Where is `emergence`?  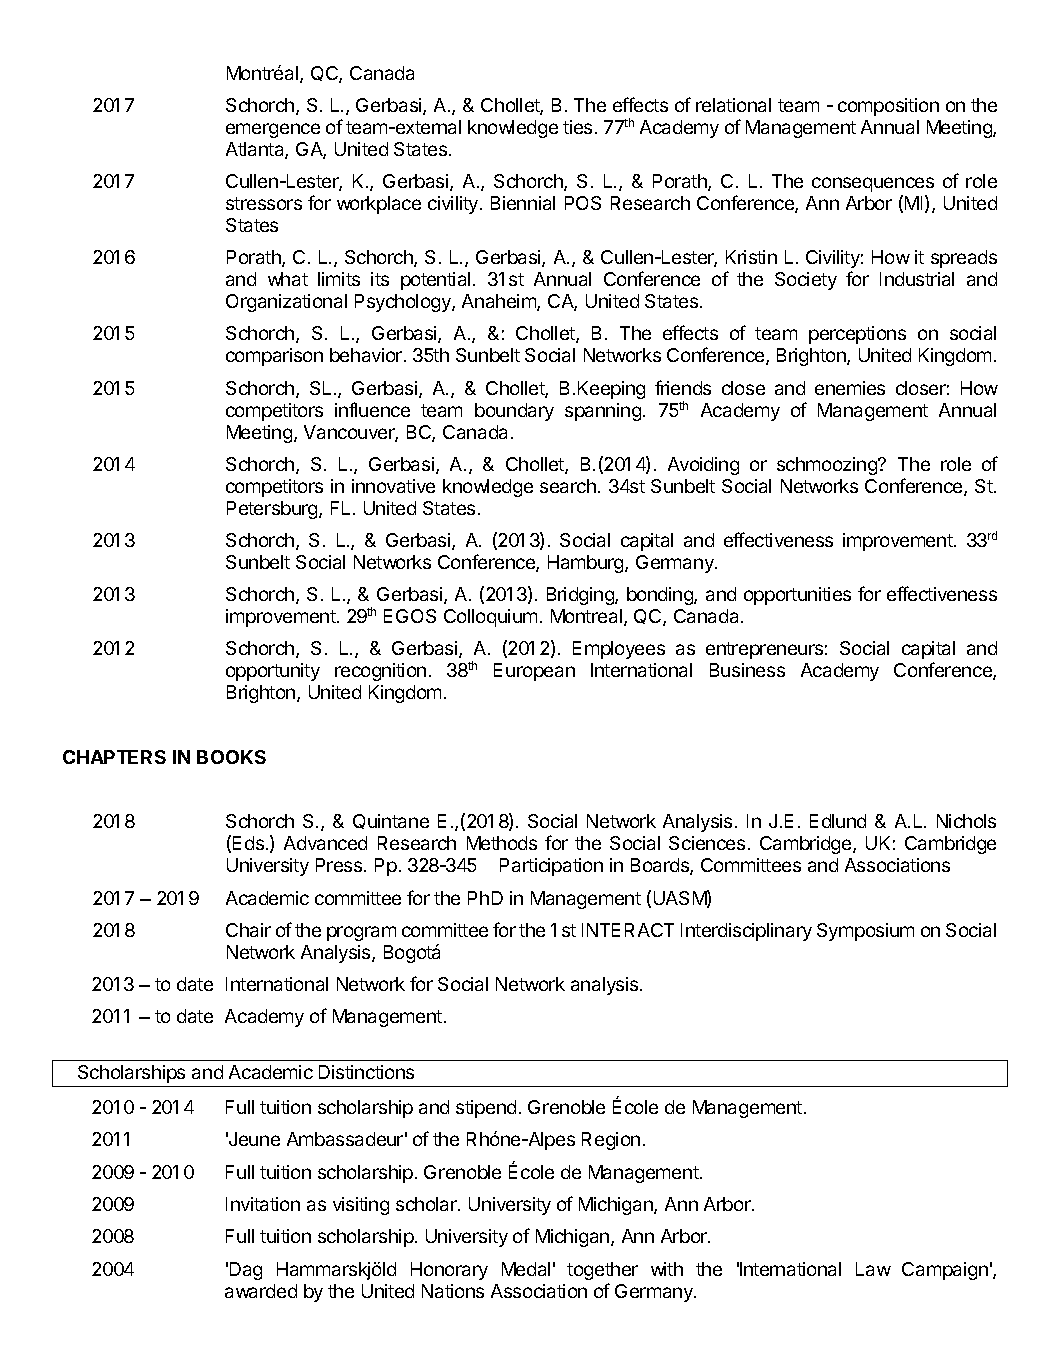 emergence is located at coordinates (273, 130).
